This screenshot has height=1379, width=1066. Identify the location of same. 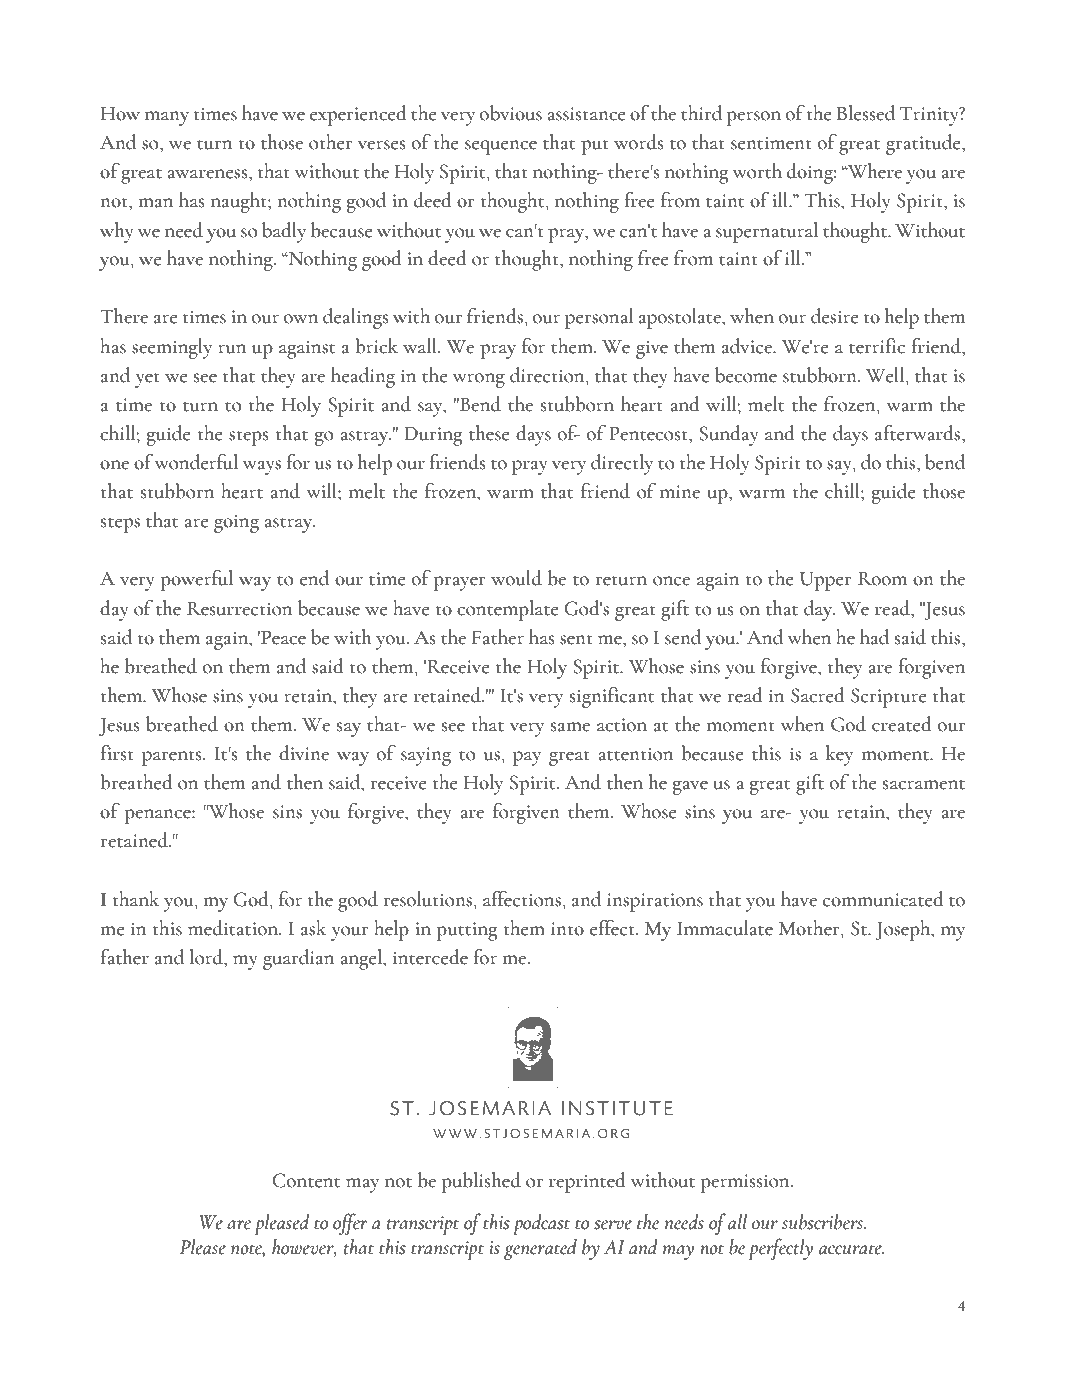
(570, 727).
